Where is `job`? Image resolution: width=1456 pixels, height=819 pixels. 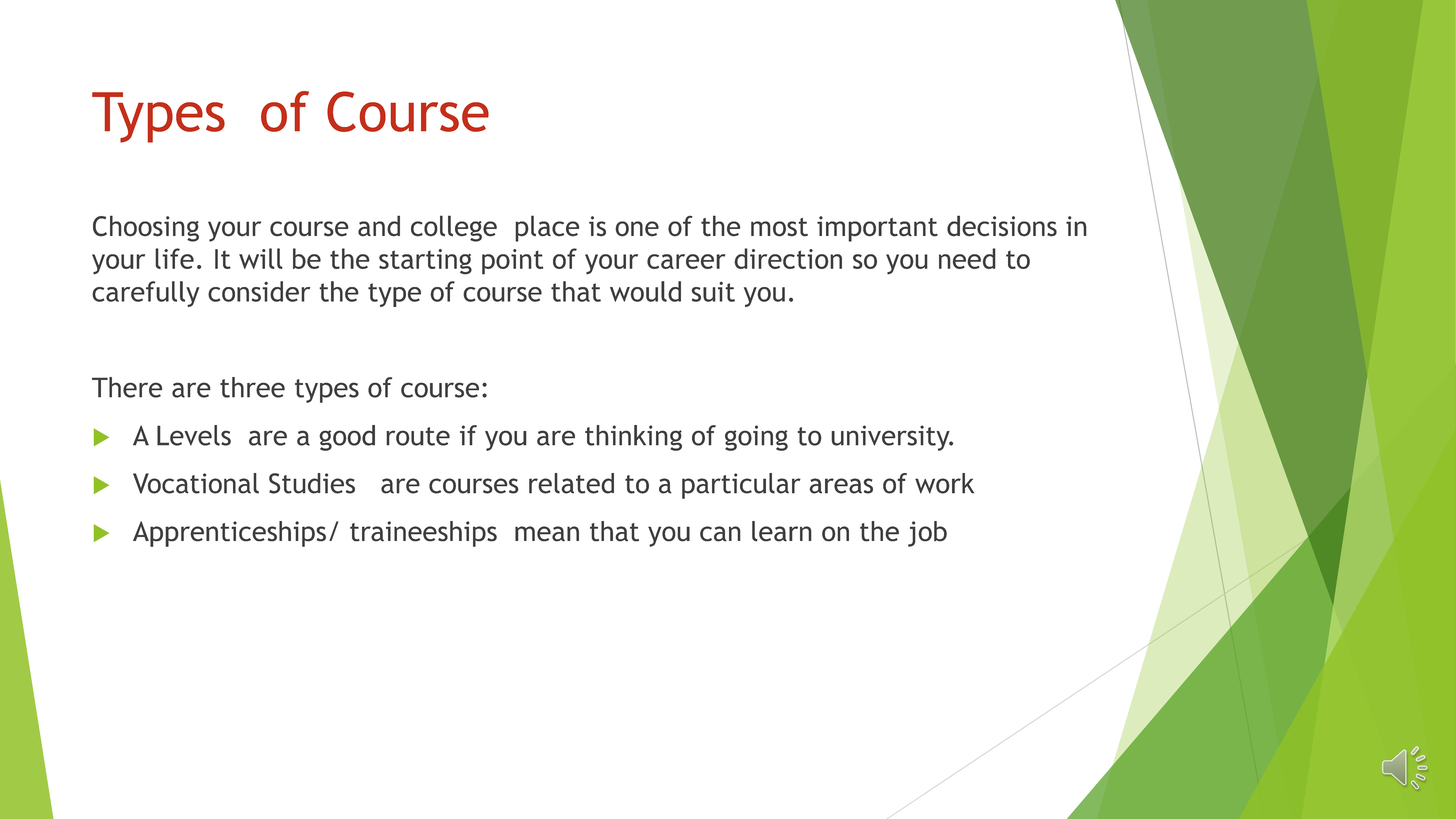 job is located at coordinates (927, 534).
